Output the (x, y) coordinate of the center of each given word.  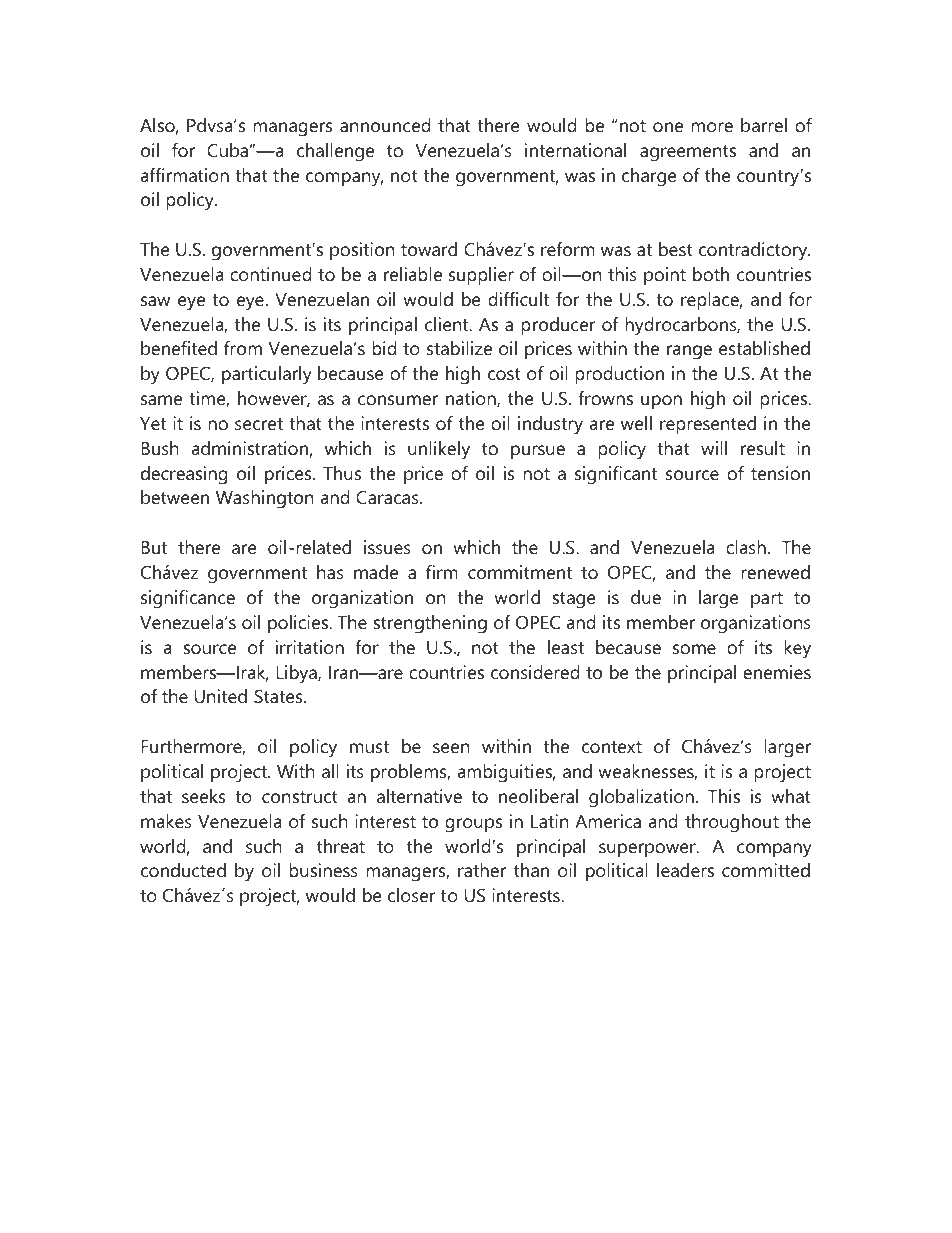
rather (482, 870)
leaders (685, 870)
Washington (265, 499)
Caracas (388, 497)
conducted (183, 870)
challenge (335, 152)
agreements (688, 153)
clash (746, 547)
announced (385, 125)
